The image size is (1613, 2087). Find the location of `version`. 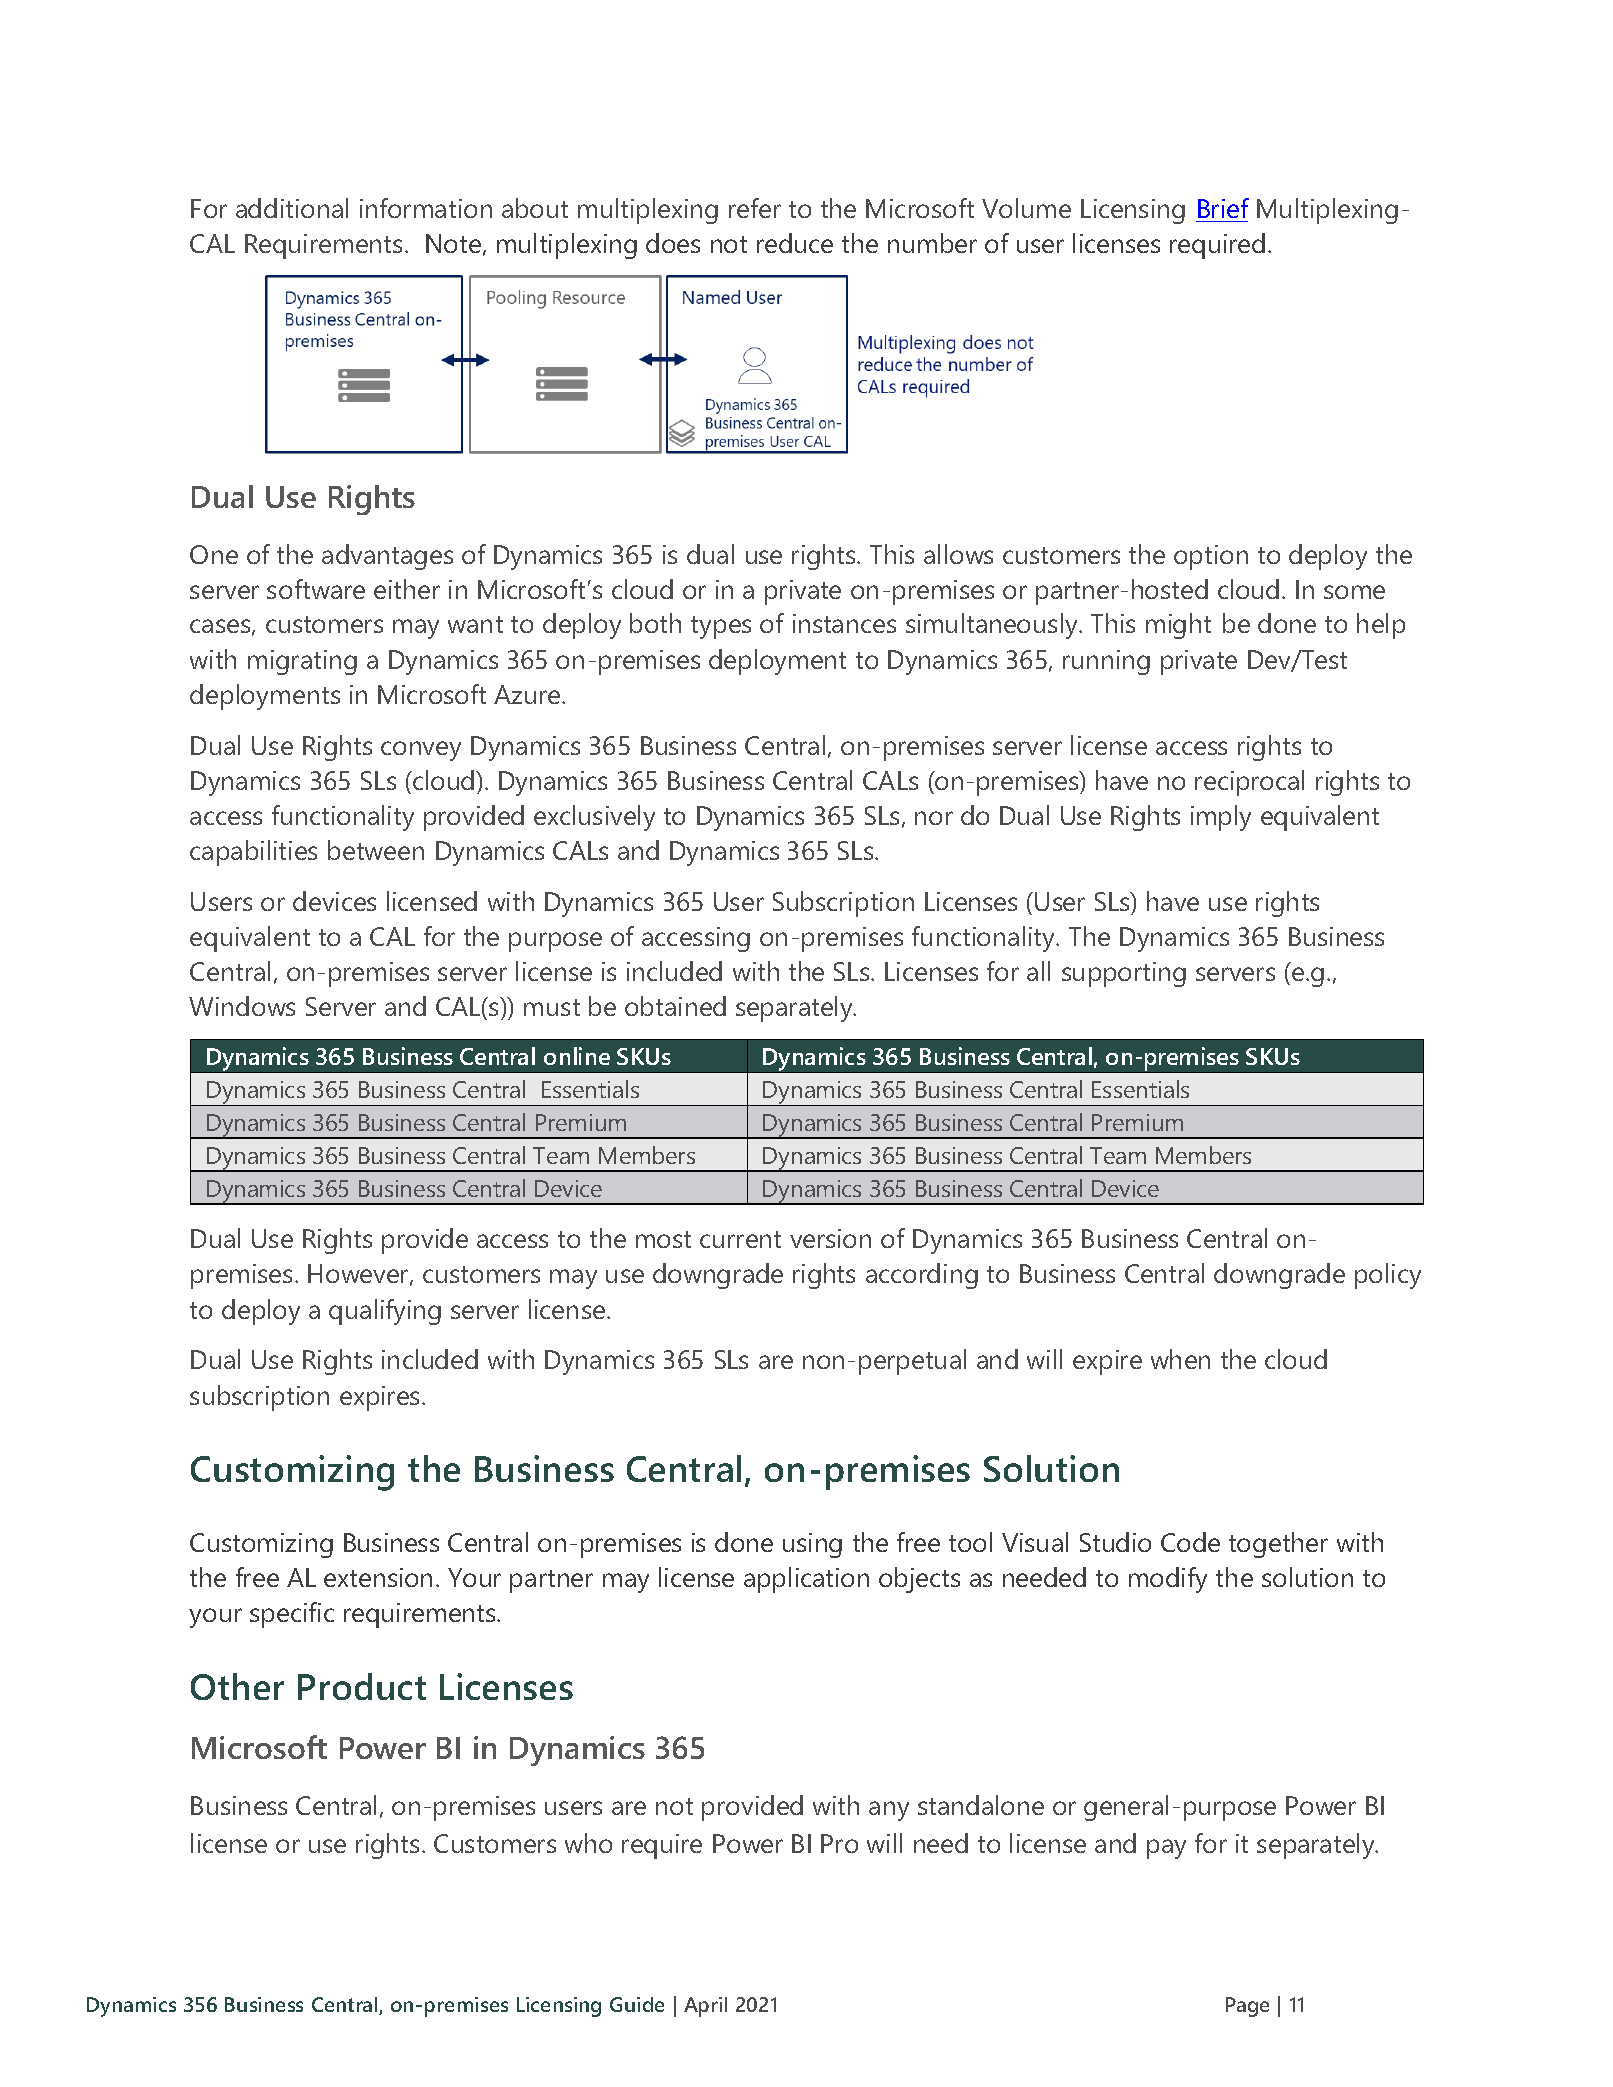

version is located at coordinates (830, 1238).
